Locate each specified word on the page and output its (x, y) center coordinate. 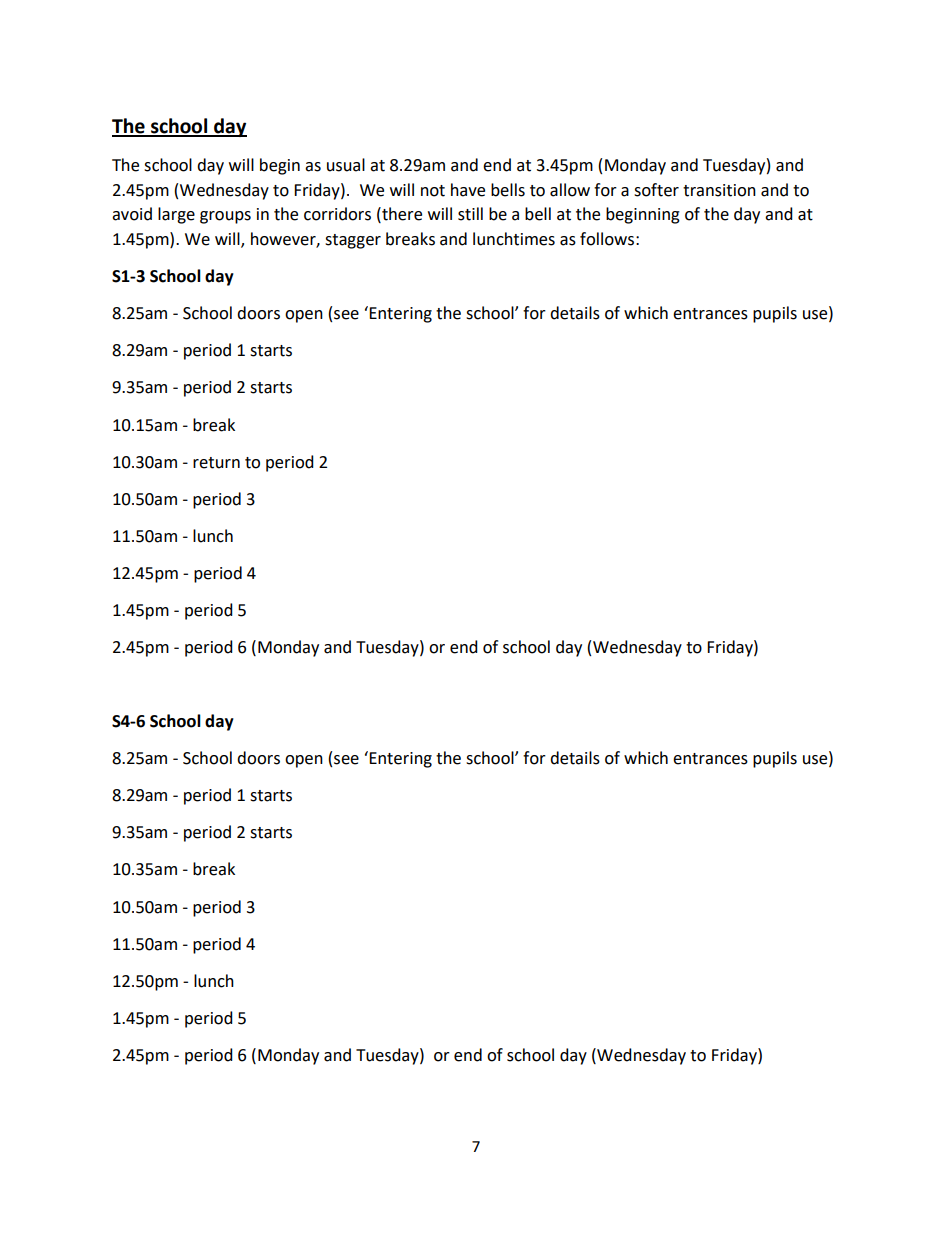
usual (346, 165)
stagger (353, 241)
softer (656, 190)
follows (607, 239)
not (433, 191)
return (216, 463)
